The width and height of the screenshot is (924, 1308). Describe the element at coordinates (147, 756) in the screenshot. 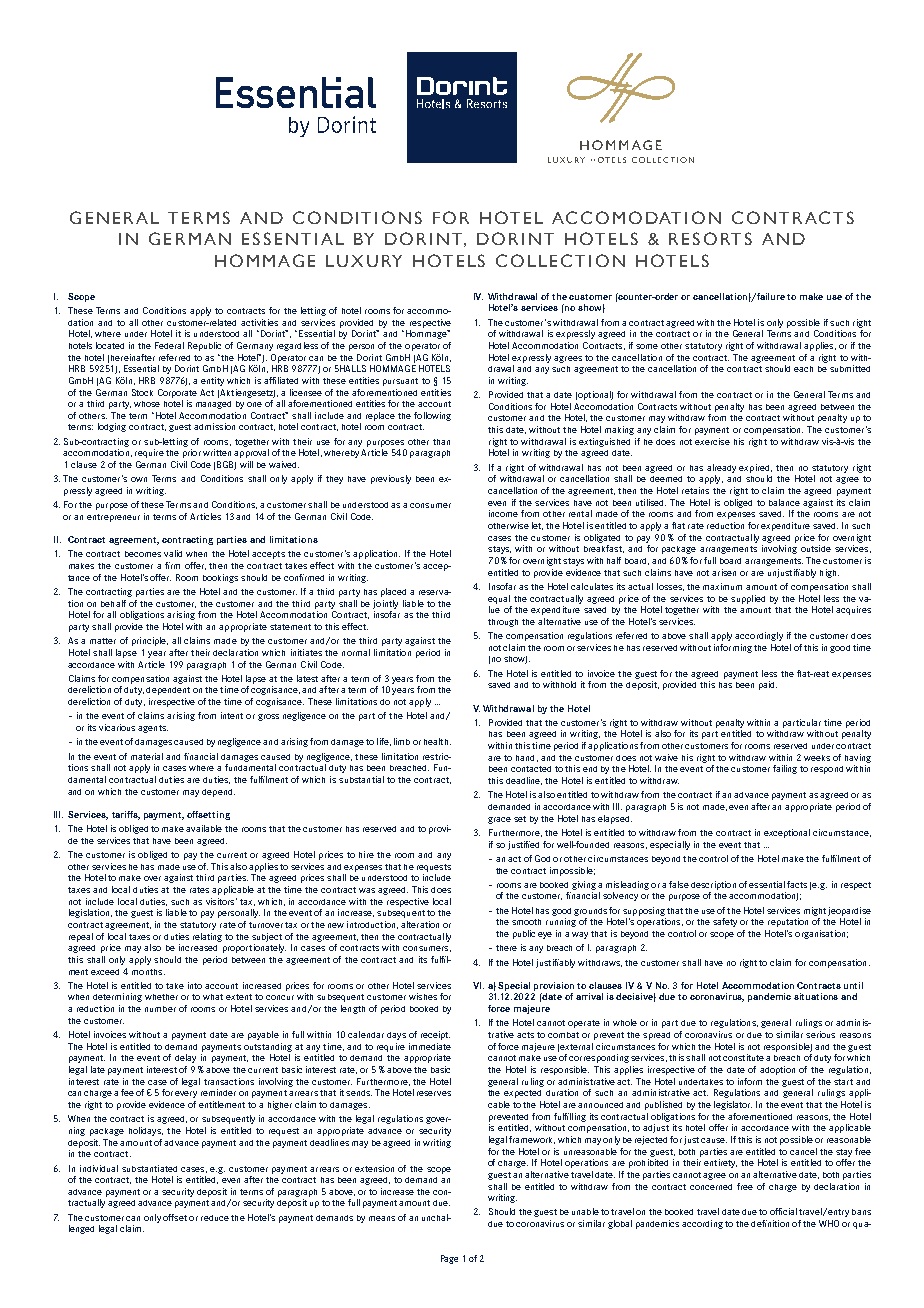

I see `material` at that location.
